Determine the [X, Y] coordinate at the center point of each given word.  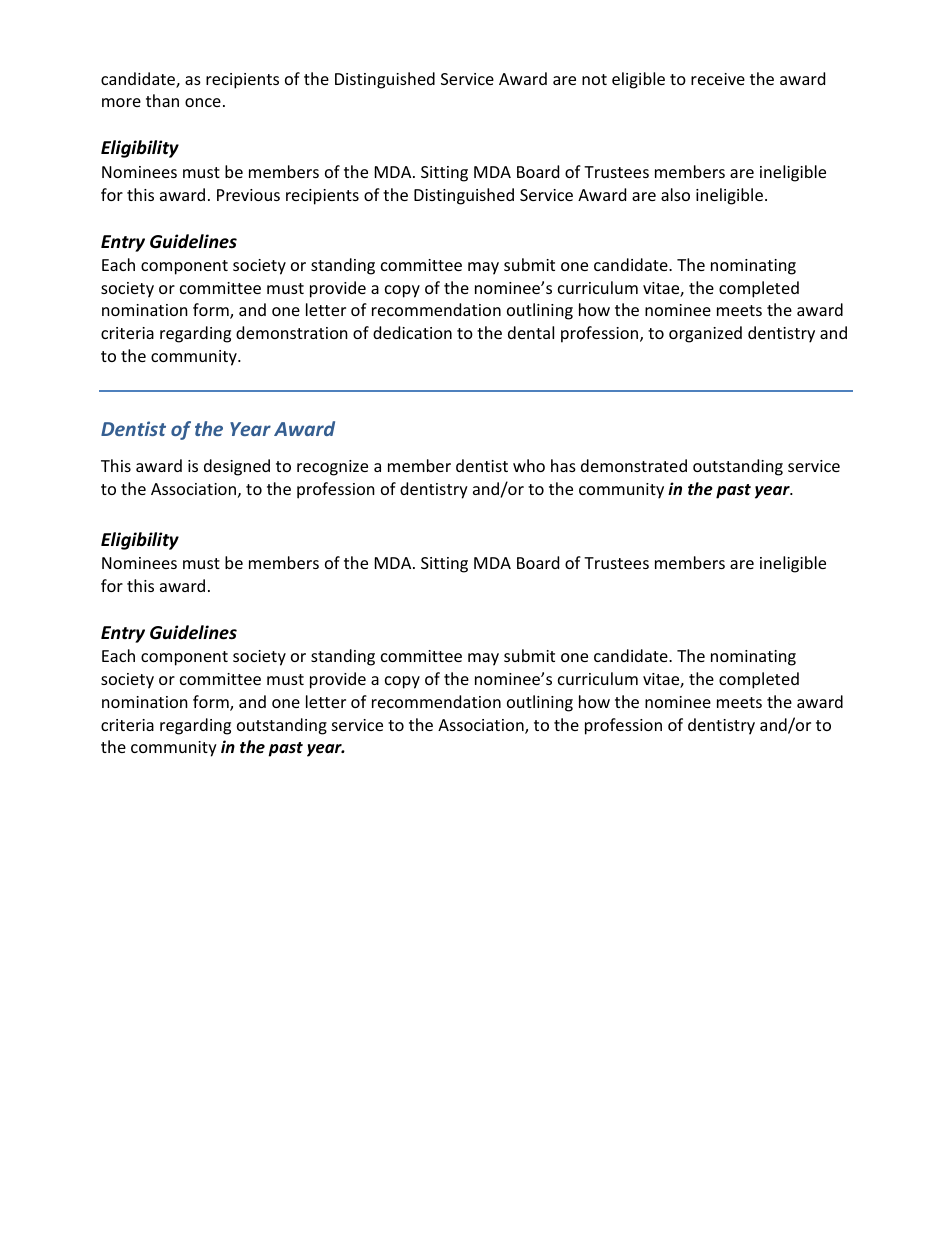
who [529, 465]
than [162, 100]
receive [718, 79]
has [563, 465]
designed [237, 467]
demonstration [292, 332]
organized [705, 334]
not [594, 79]
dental [531, 332]
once [203, 102]
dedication [412, 332]
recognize [332, 468]
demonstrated [634, 465]
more [121, 102]
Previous [248, 195]
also [675, 194]
